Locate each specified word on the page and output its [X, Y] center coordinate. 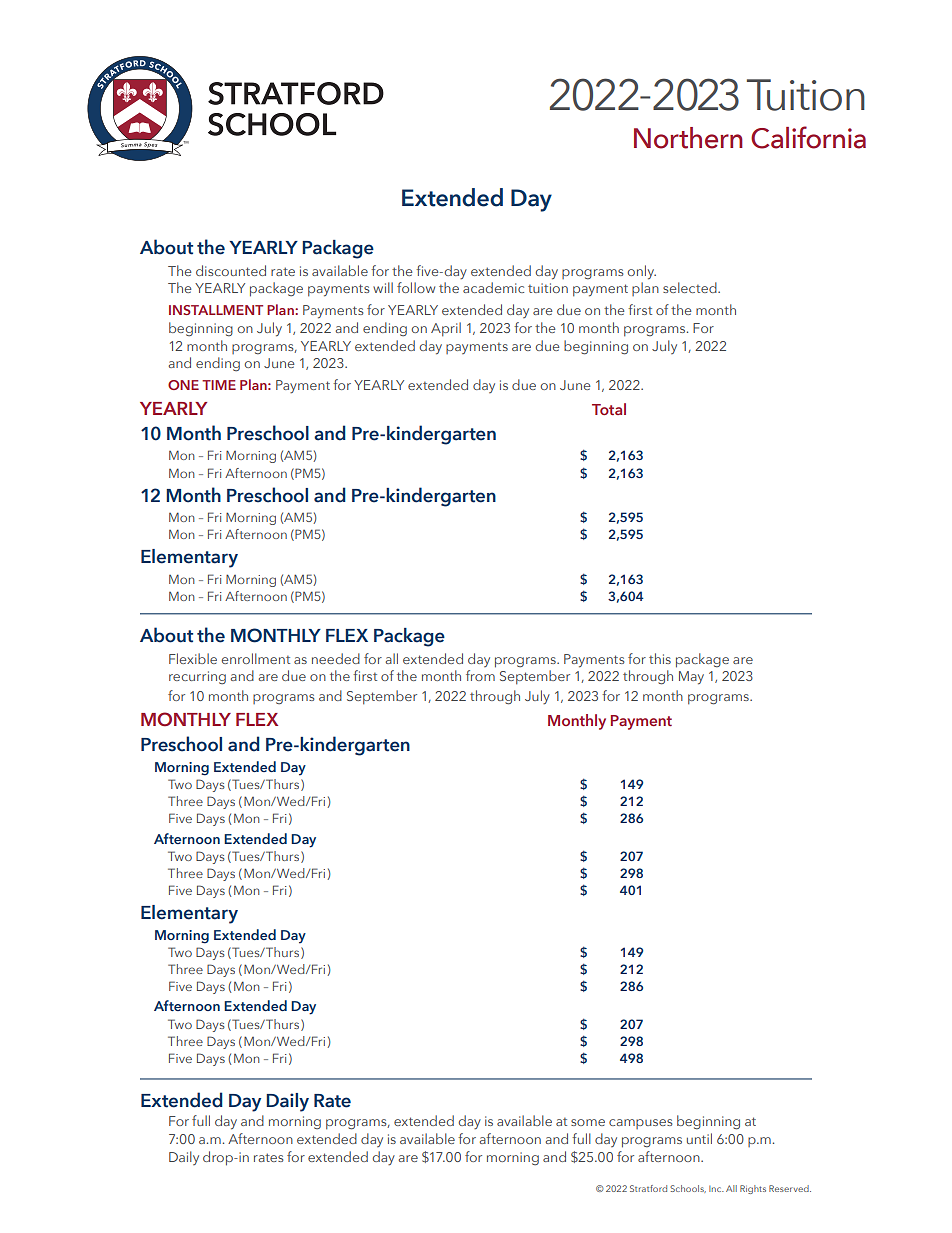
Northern [688, 138]
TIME [219, 385]
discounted [231, 270]
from [480, 675]
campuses [640, 1124]
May [691, 678]
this [660, 658]
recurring [197, 678]
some [588, 1122]
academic [493, 287]
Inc [716, 1189]
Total [609, 409]
